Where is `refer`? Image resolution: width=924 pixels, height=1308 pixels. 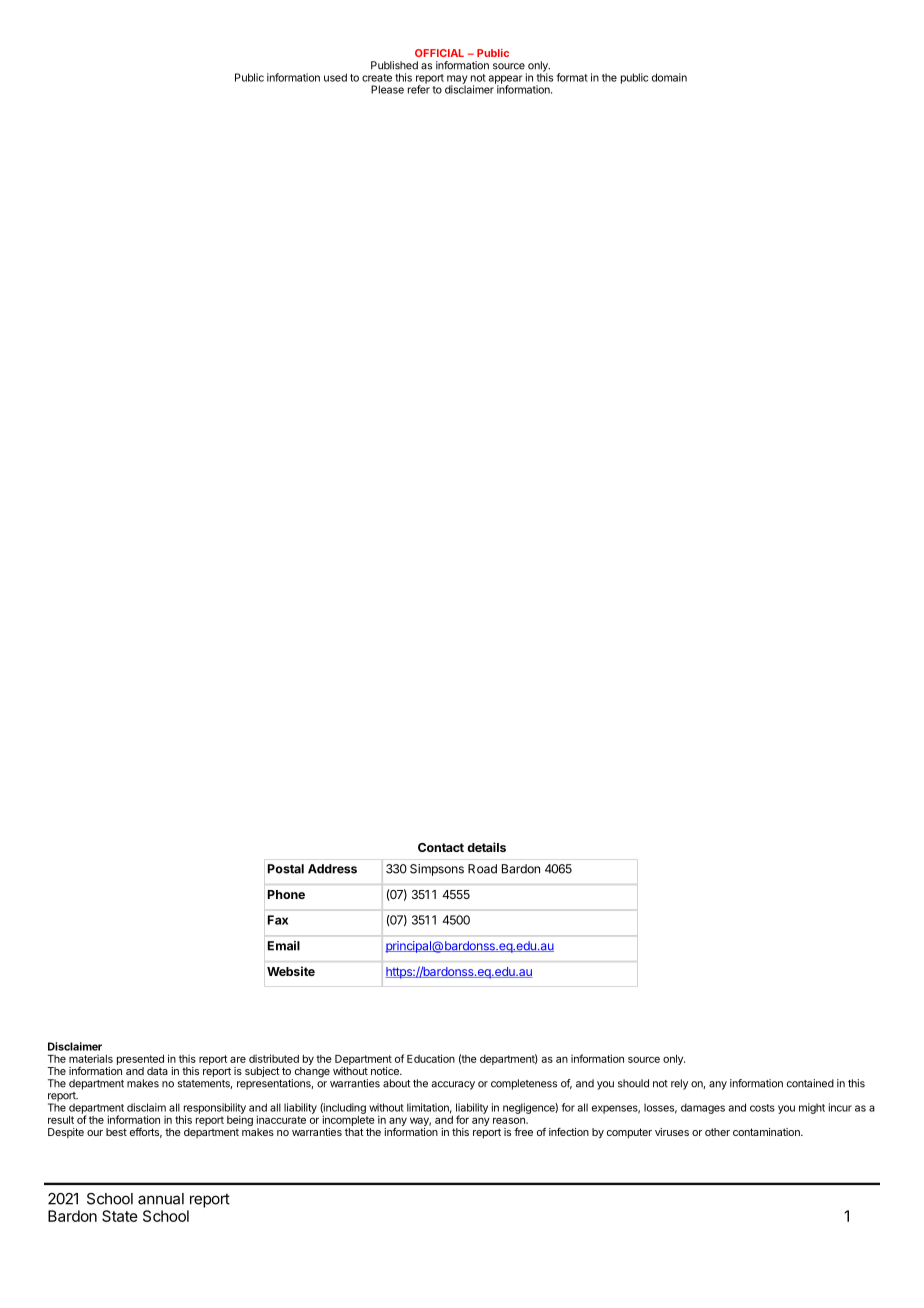
refer is located at coordinates (419, 88).
